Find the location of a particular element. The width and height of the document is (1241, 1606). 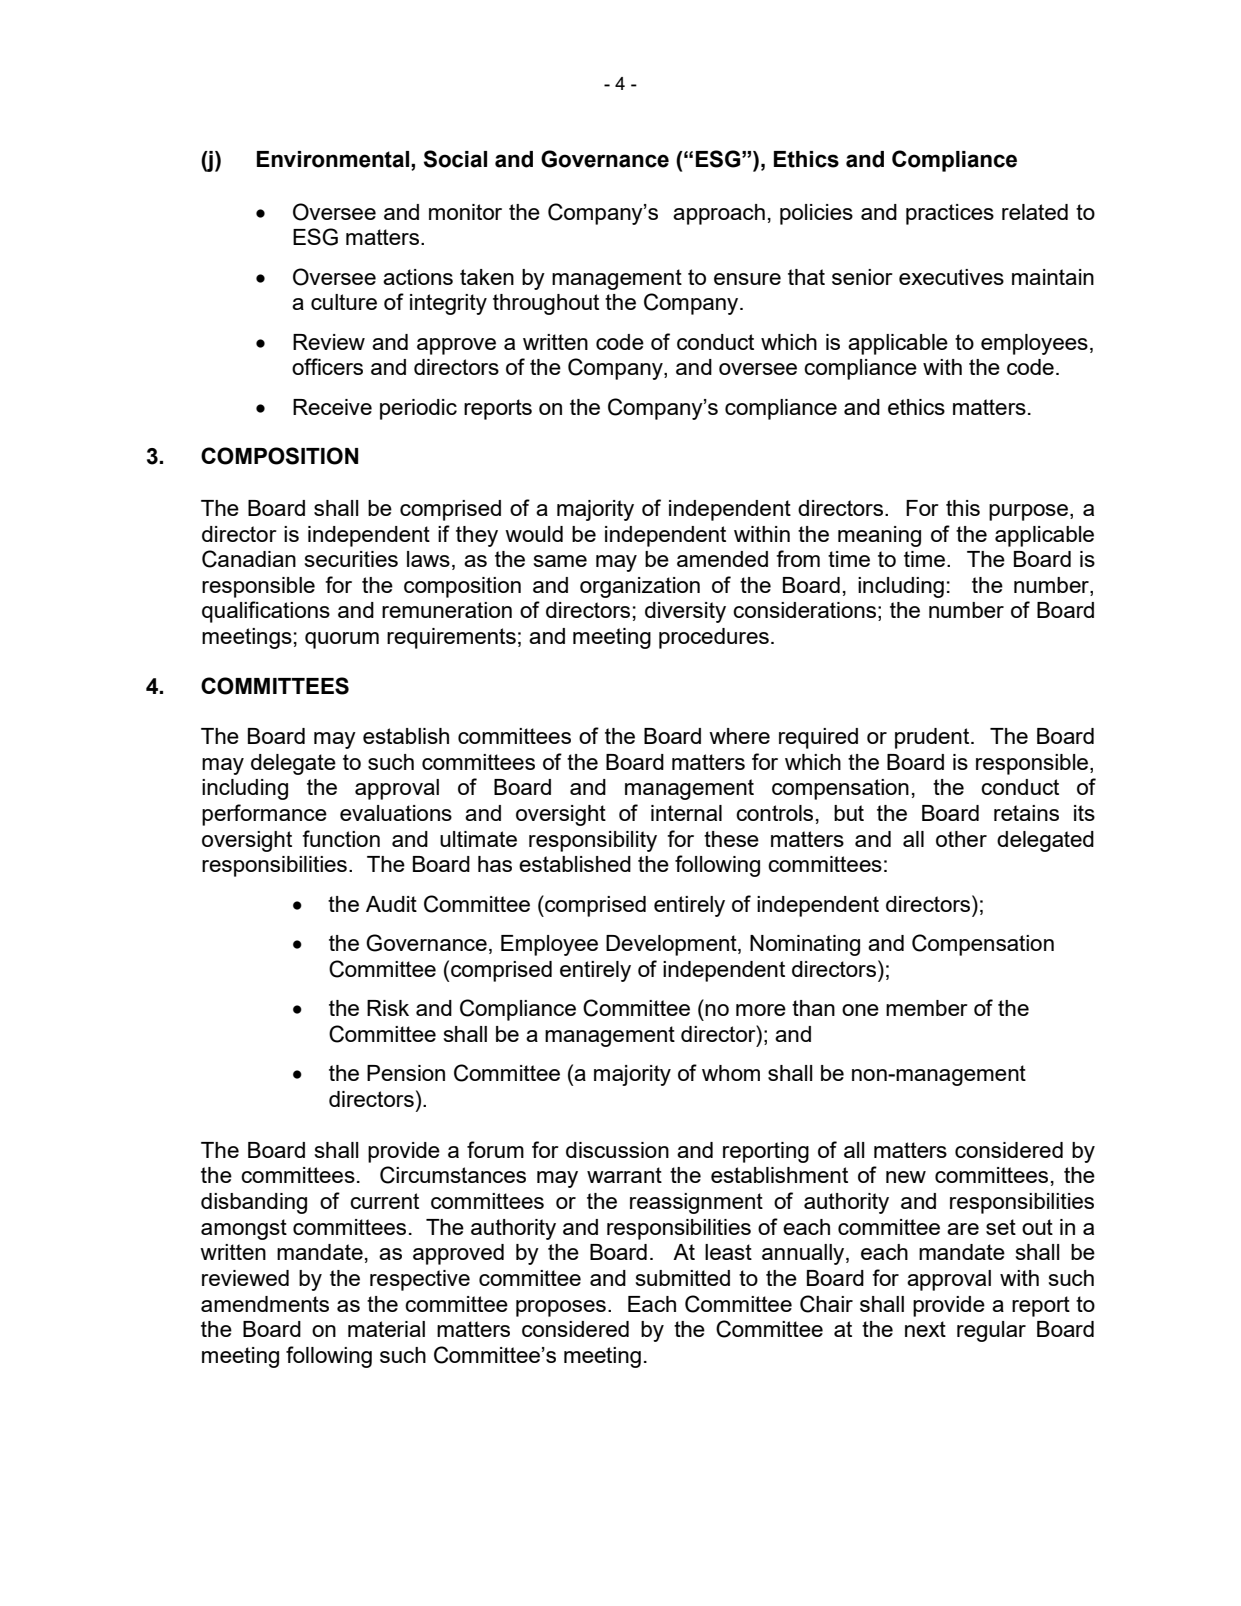

submitted is located at coordinates (682, 1278).
